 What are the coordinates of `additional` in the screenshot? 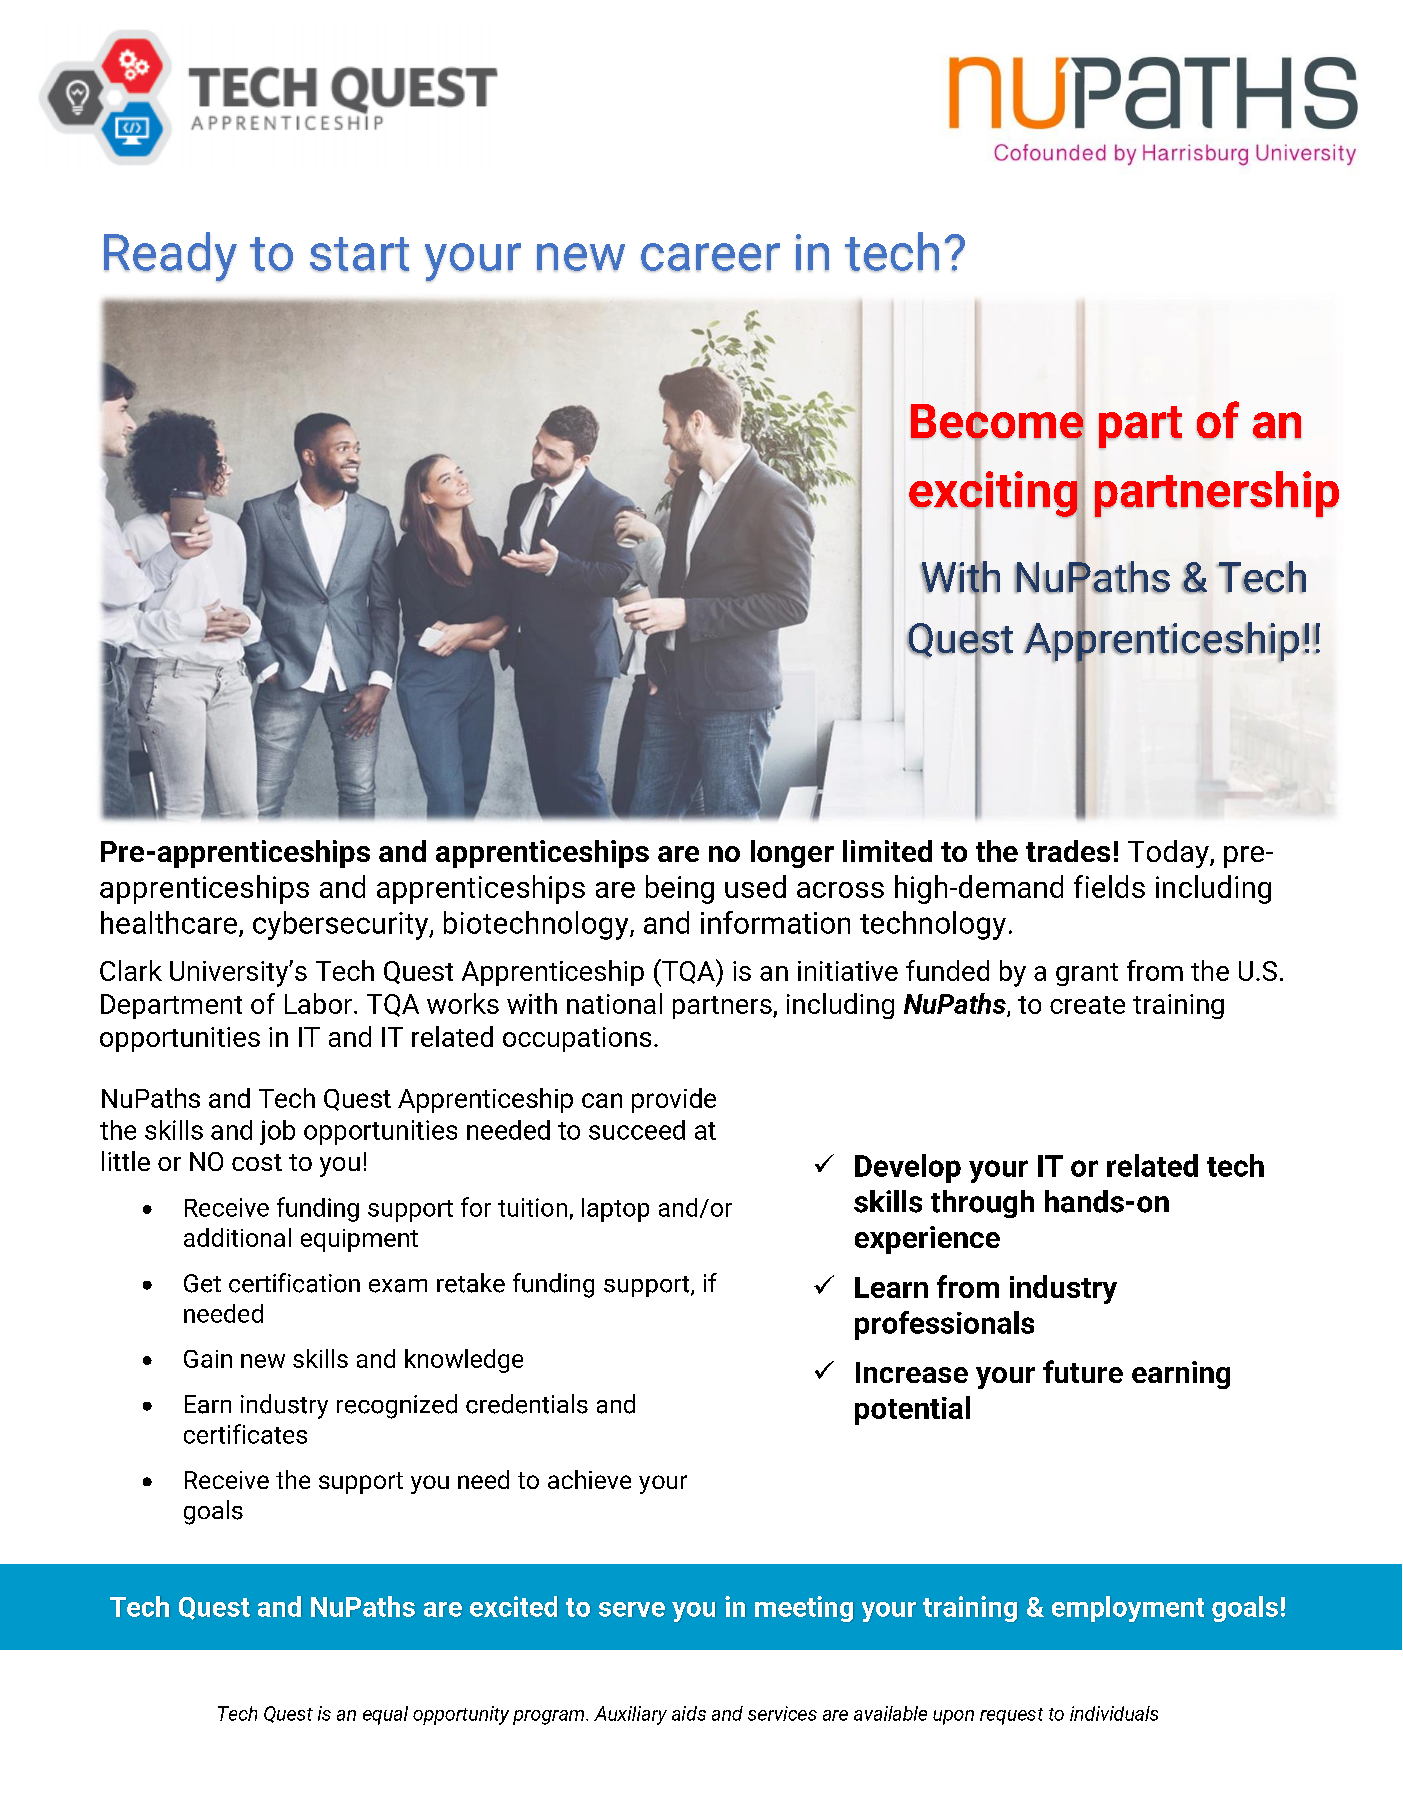 It's located at (237, 1237).
